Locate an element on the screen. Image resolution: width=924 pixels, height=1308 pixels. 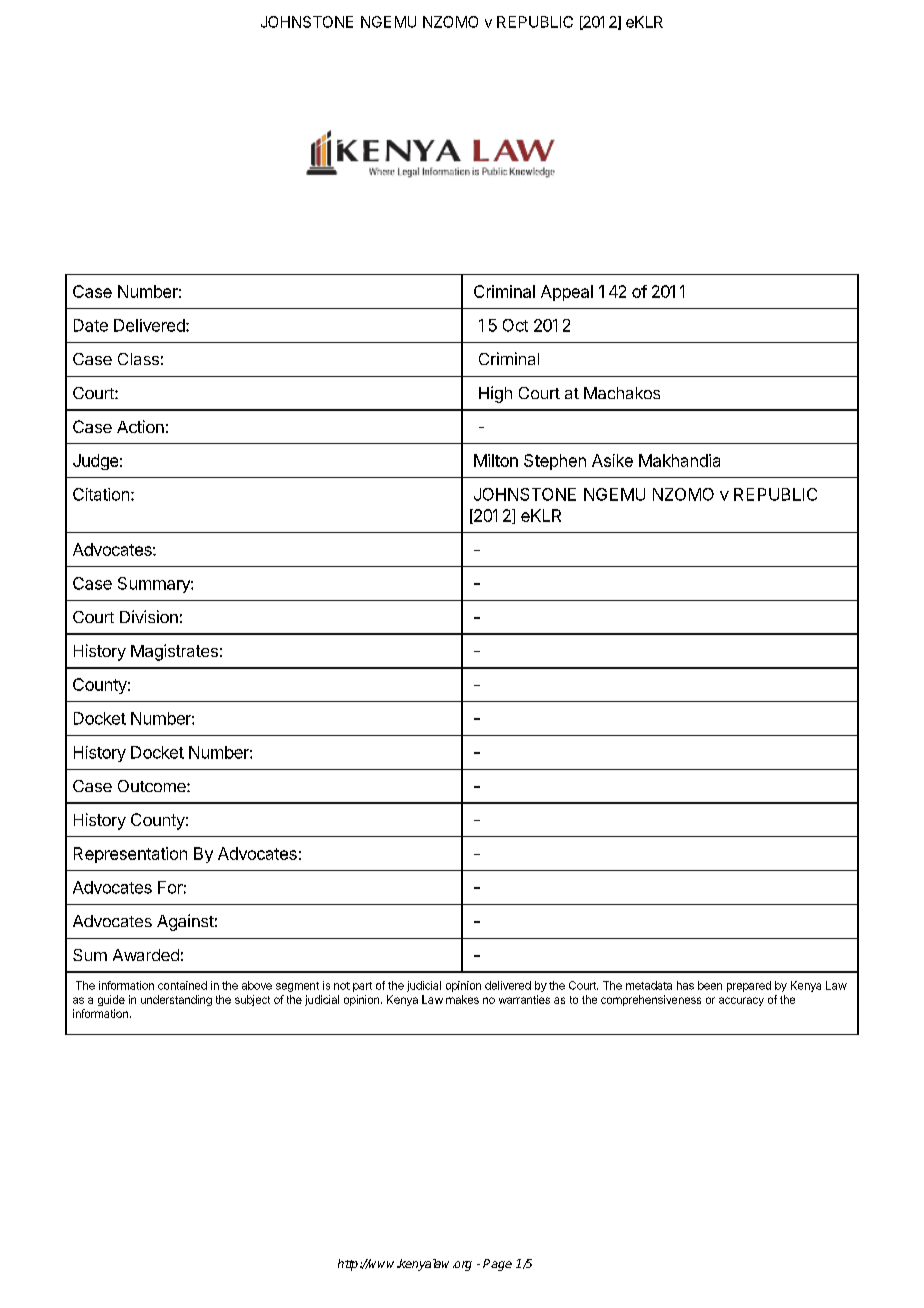
Oct is located at coordinates (515, 325).
